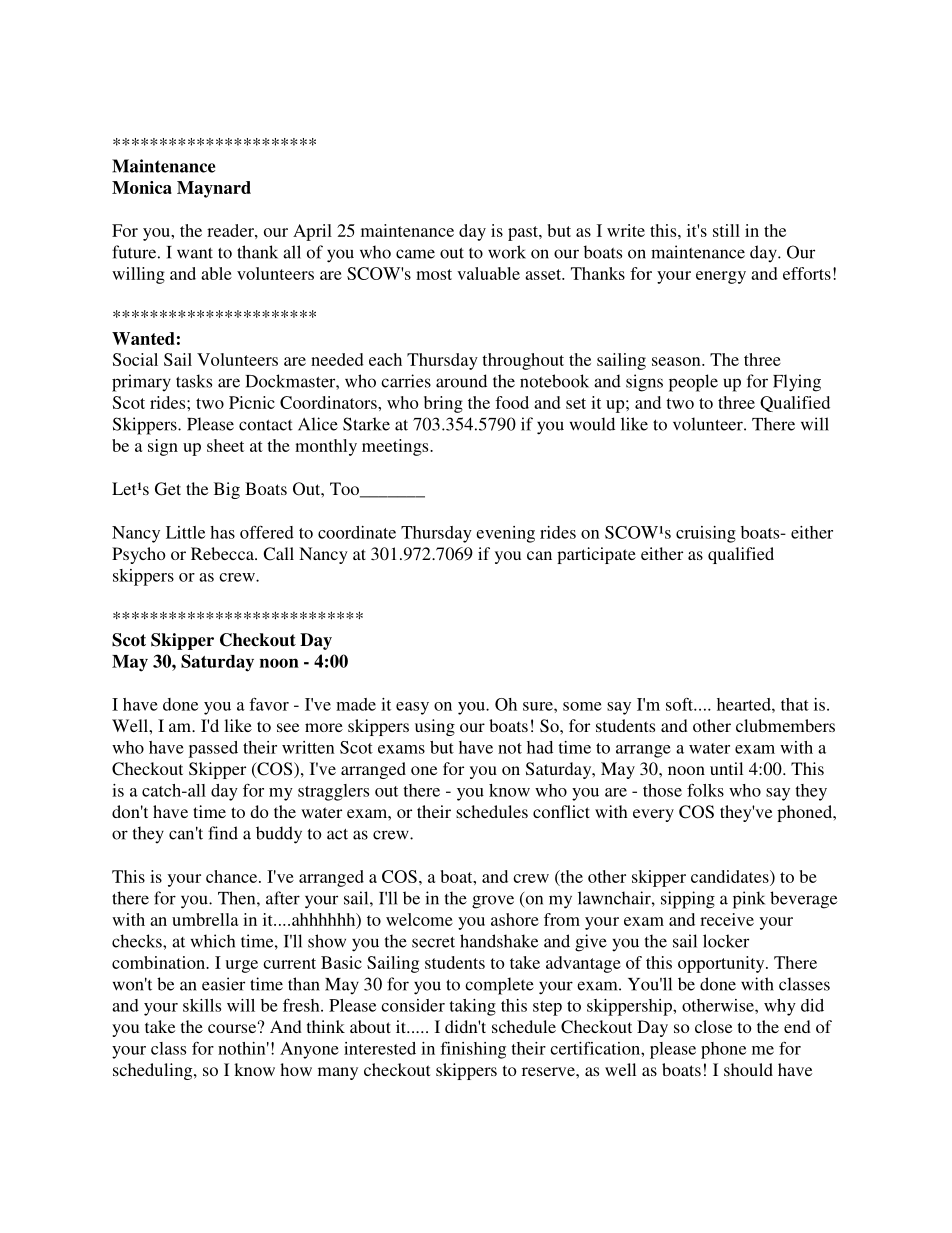 This screenshot has height=1233, width=952. I want to click on that, so click(795, 704).
